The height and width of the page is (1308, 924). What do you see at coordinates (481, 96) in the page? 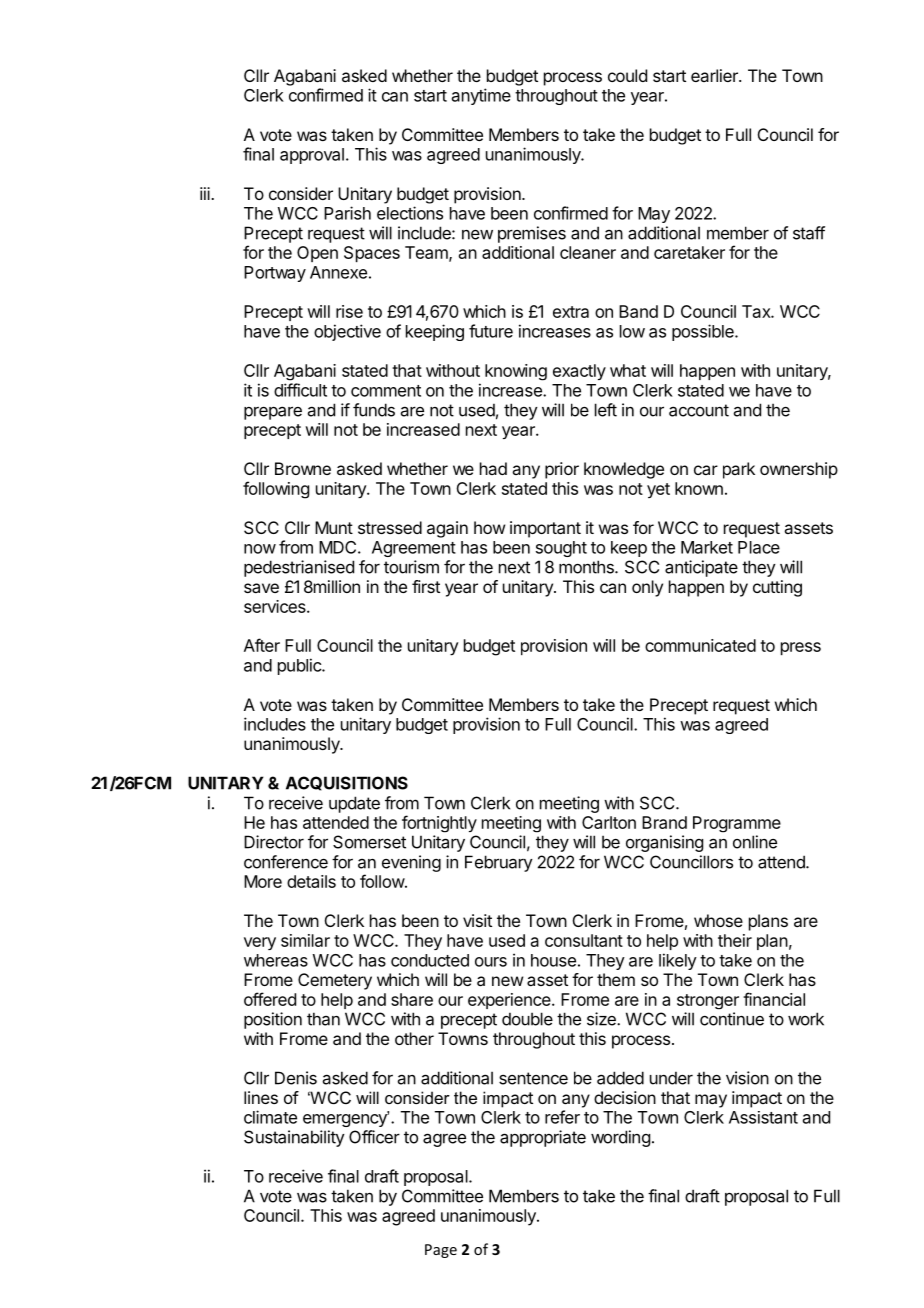
I see `anytime` at bounding box center [481, 96].
